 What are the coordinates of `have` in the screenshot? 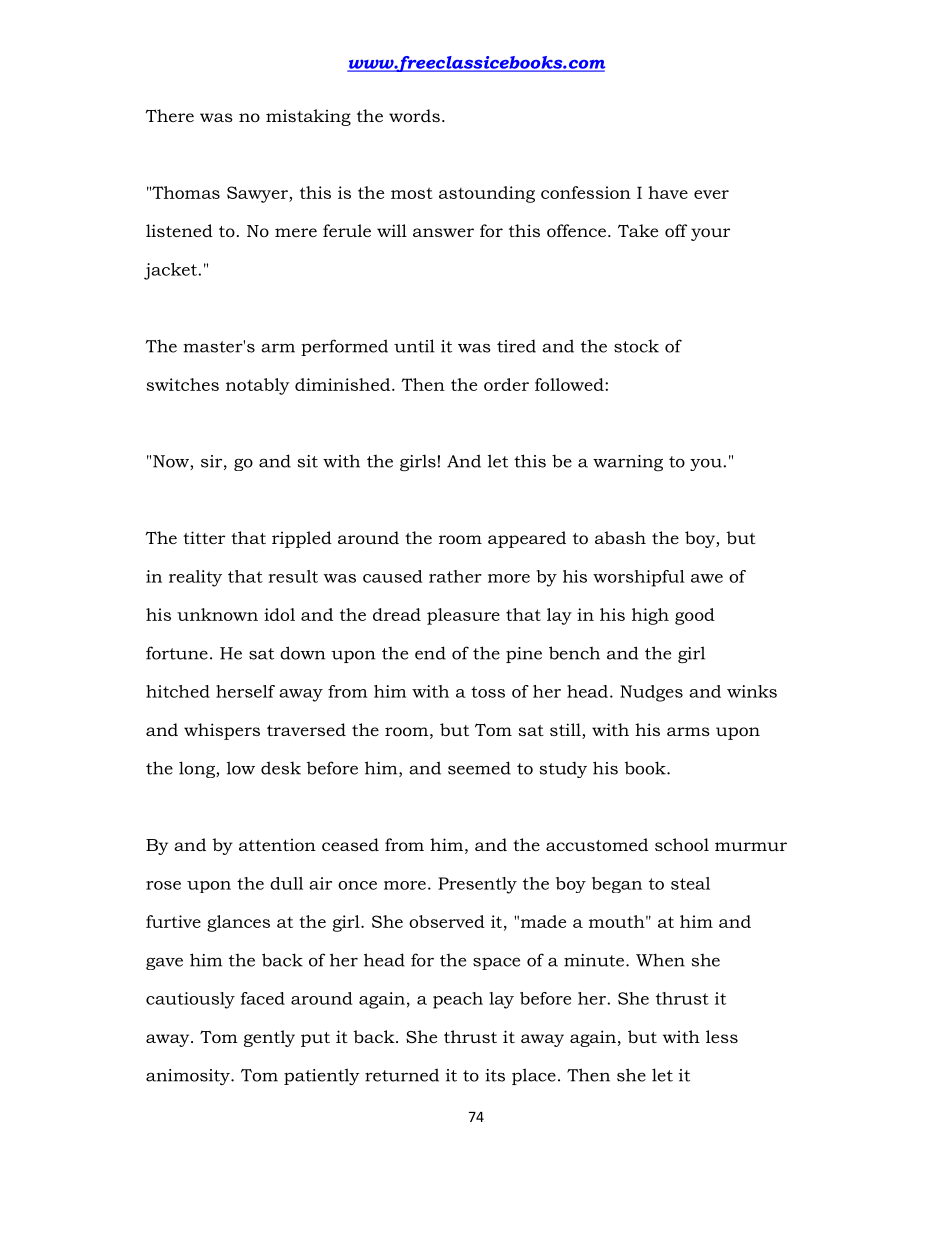 It's located at (668, 192).
